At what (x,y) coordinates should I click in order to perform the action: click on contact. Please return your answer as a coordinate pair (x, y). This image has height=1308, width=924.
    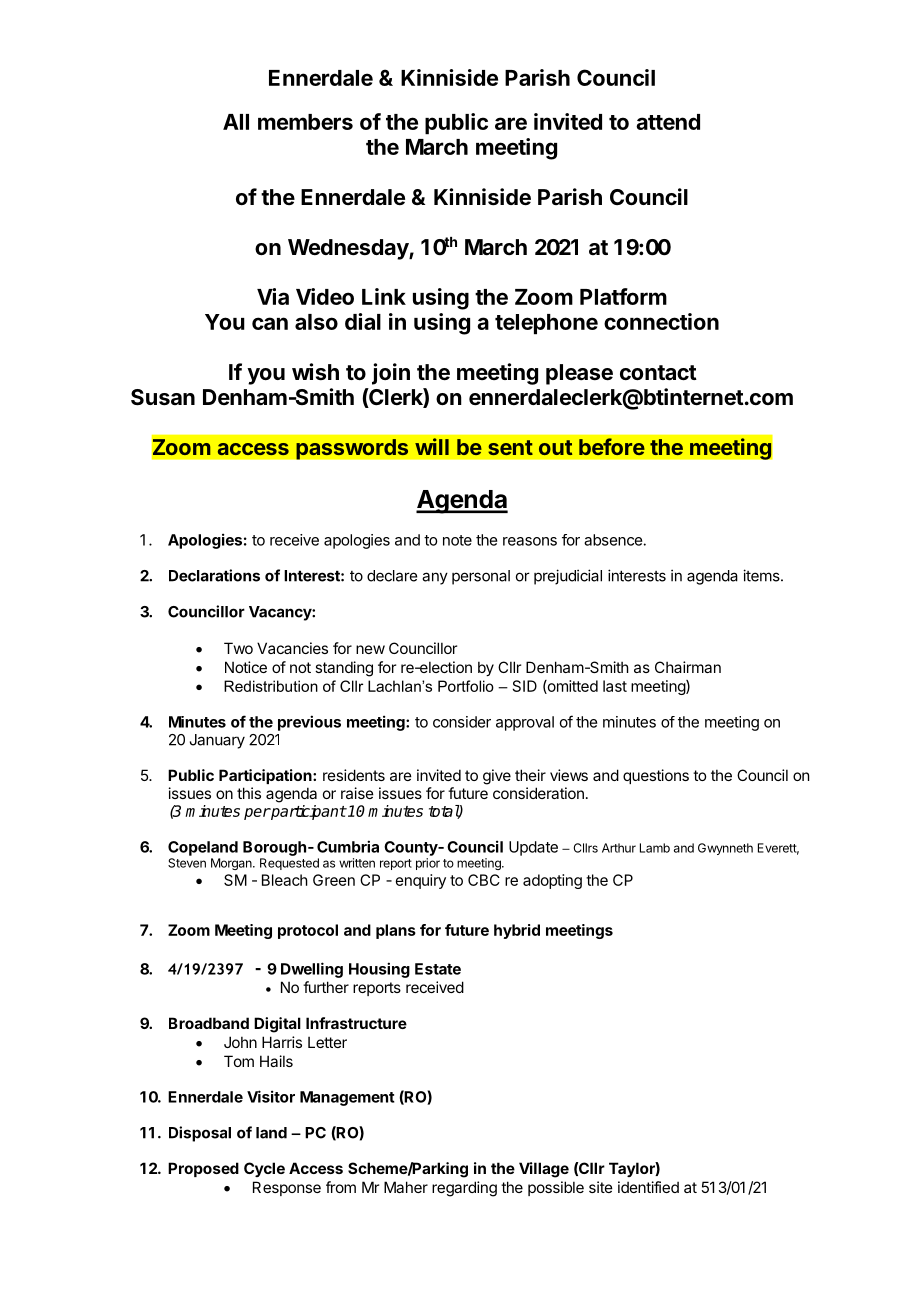
    Looking at the image, I should click on (658, 373).
